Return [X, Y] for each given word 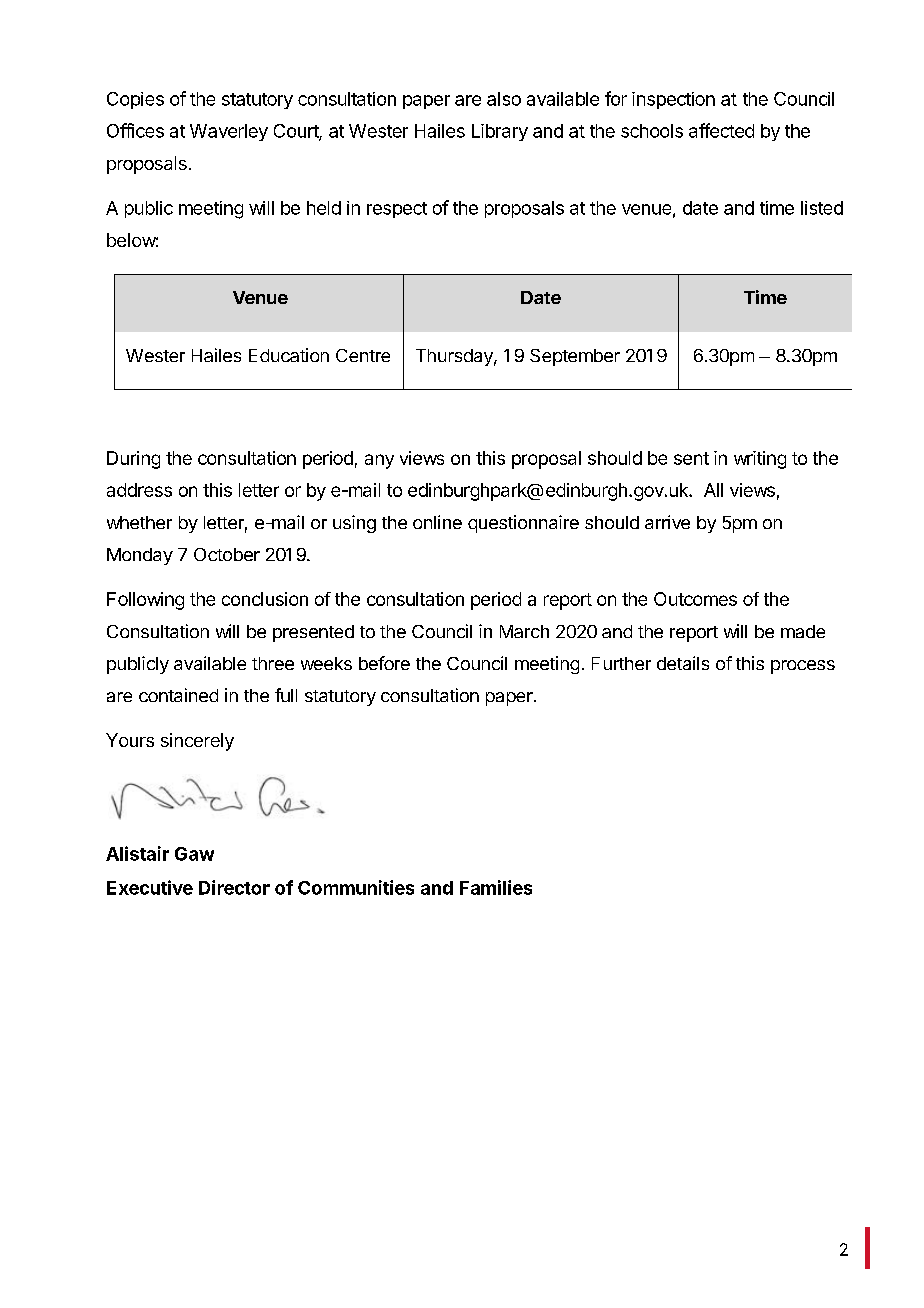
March [524, 631]
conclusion [265, 599]
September [575, 357]
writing [760, 460]
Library [500, 132]
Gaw [194, 854]
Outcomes [695, 599]
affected [721, 130]
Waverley [229, 132]
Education [289, 355]
